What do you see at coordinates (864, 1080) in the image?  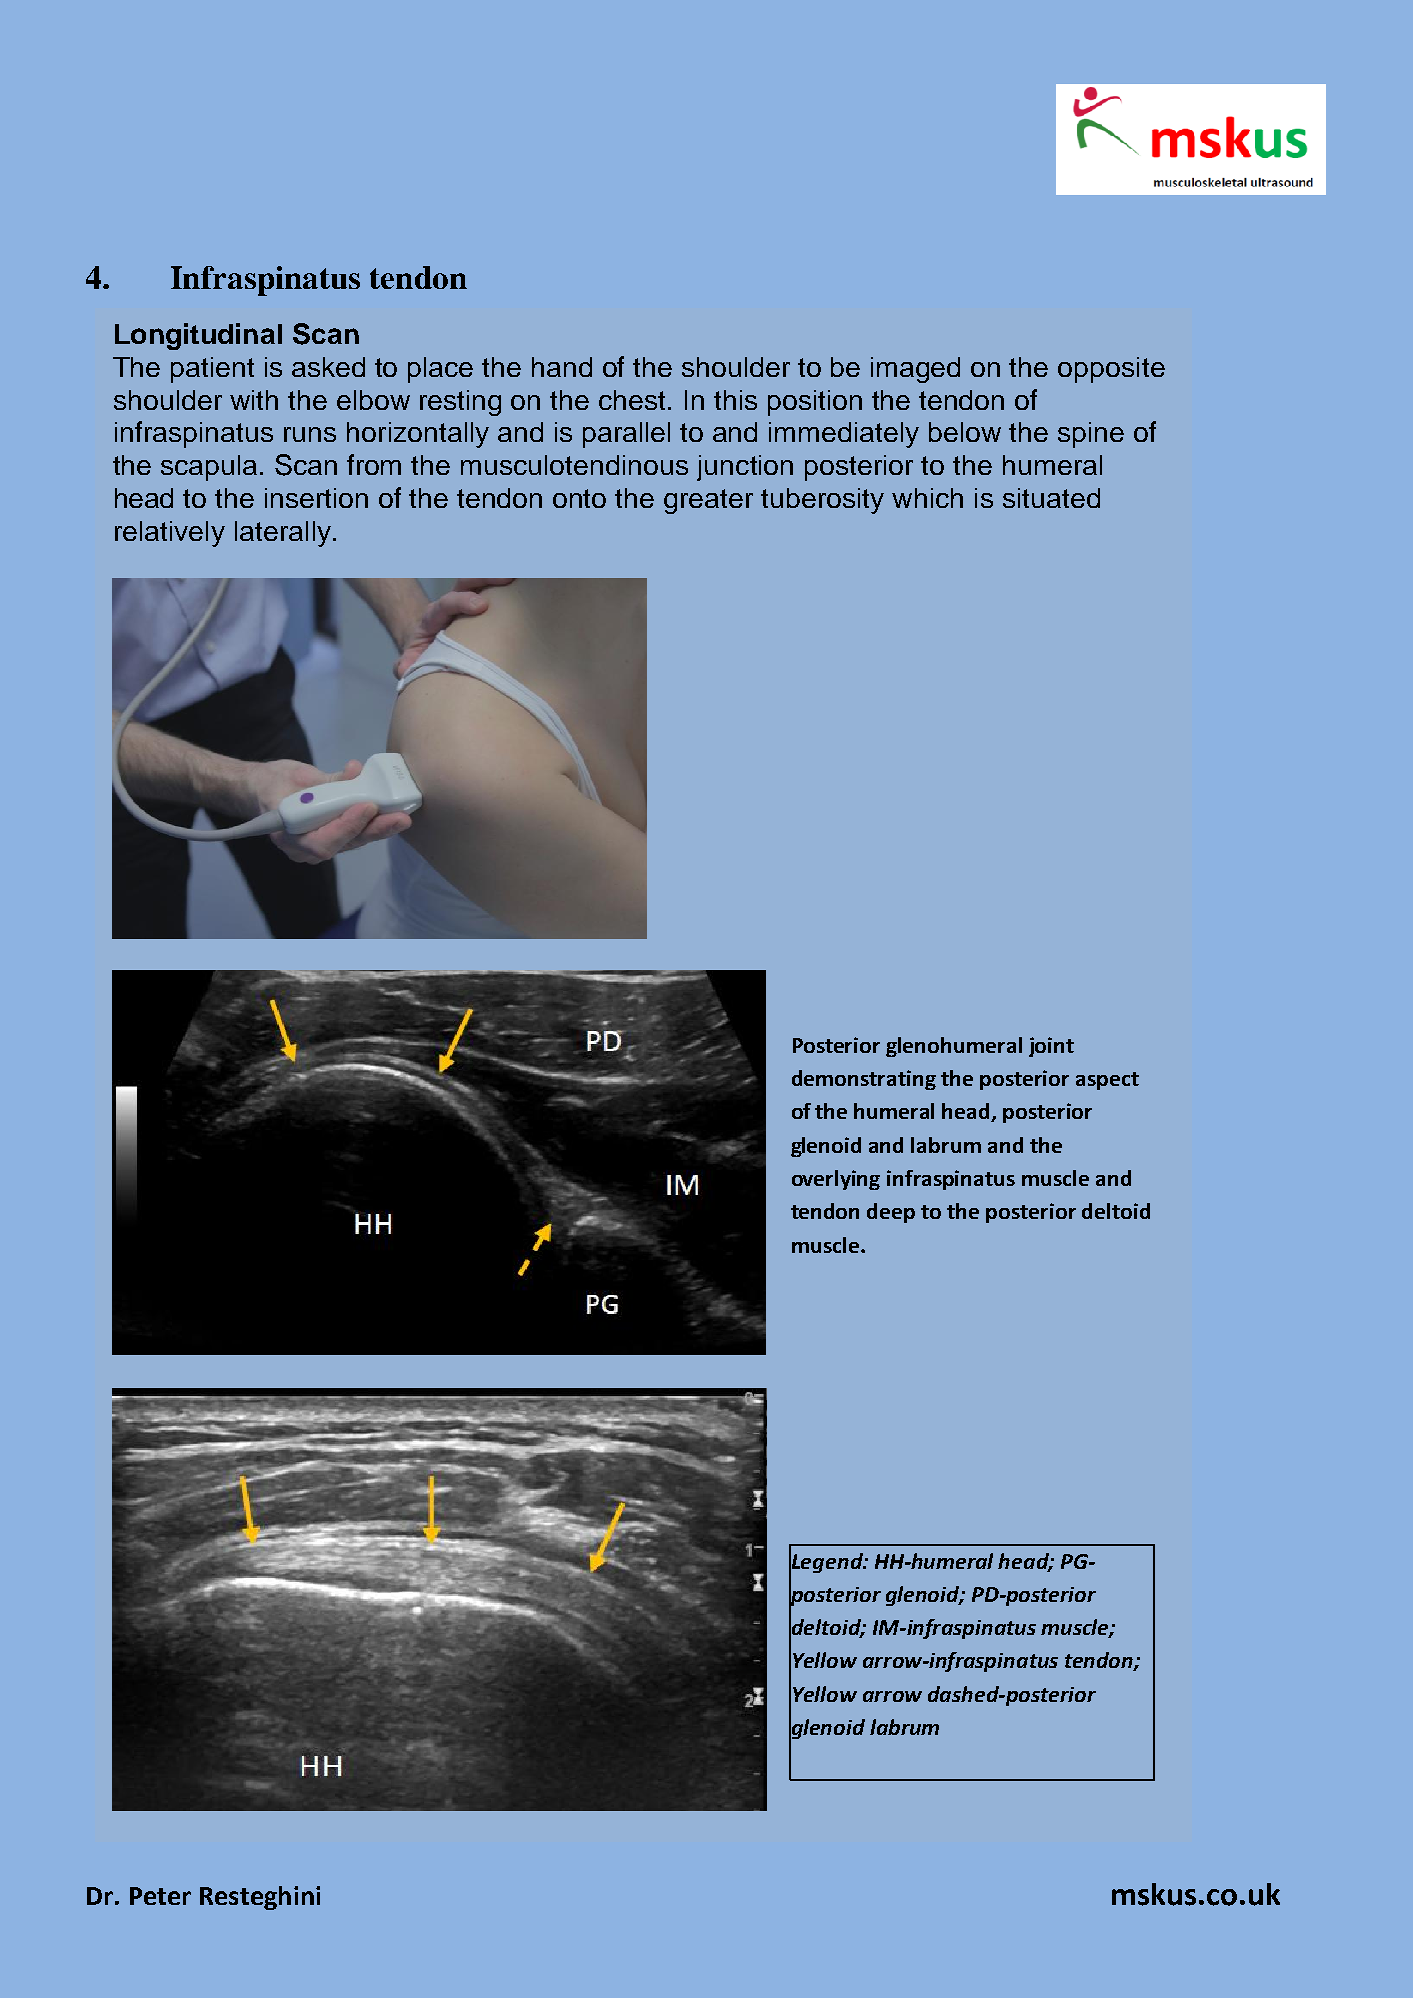 I see `demonstrating` at bounding box center [864, 1080].
